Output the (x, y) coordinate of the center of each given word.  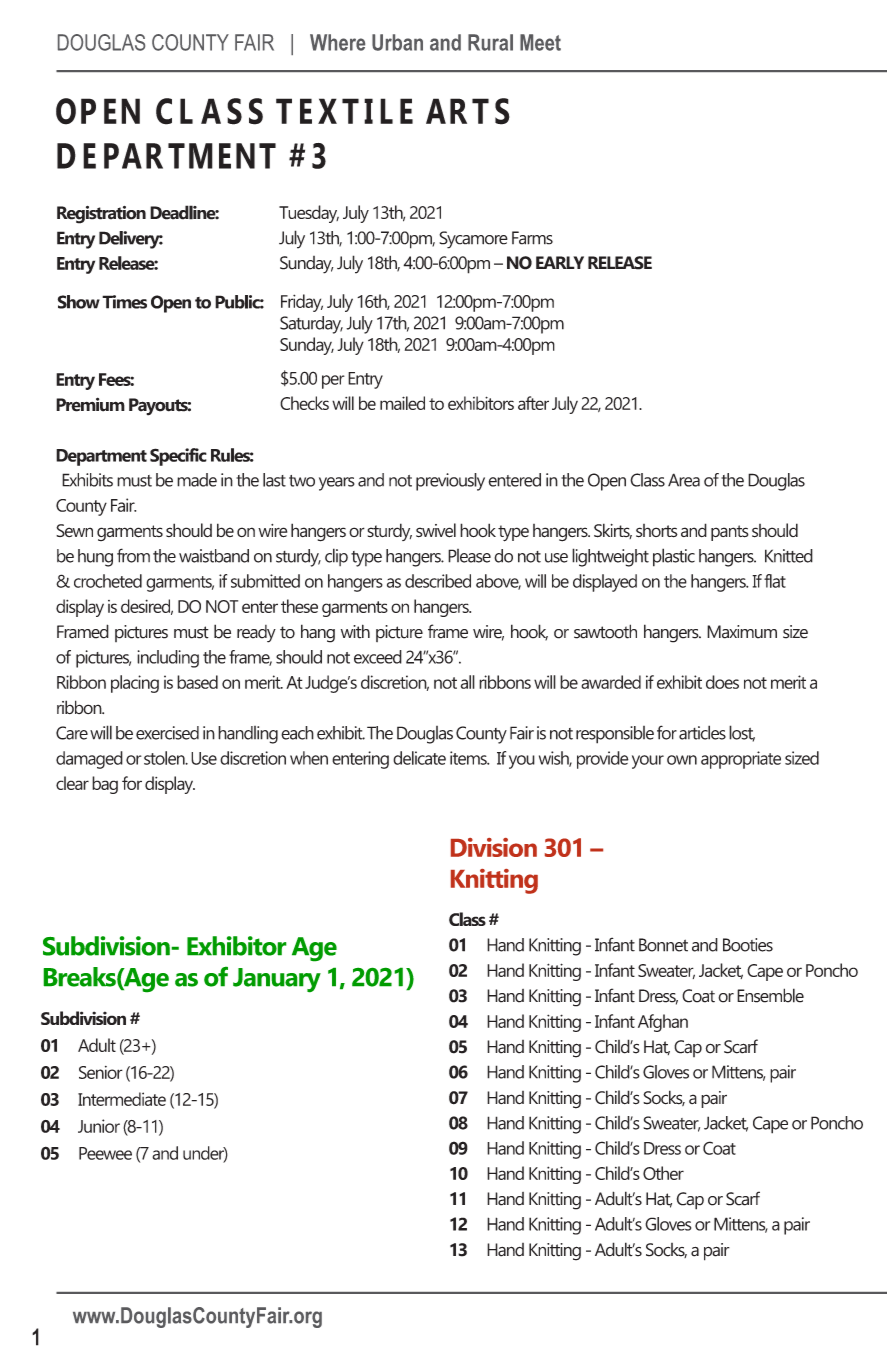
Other (663, 1173)
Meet (540, 42)
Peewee (105, 1153)
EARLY (560, 262)
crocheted (108, 581)
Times (124, 302)
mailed (402, 403)
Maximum (742, 632)
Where (337, 42)
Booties (748, 945)
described (438, 581)
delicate (419, 758)
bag (105, 785)
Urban (397, 42)
